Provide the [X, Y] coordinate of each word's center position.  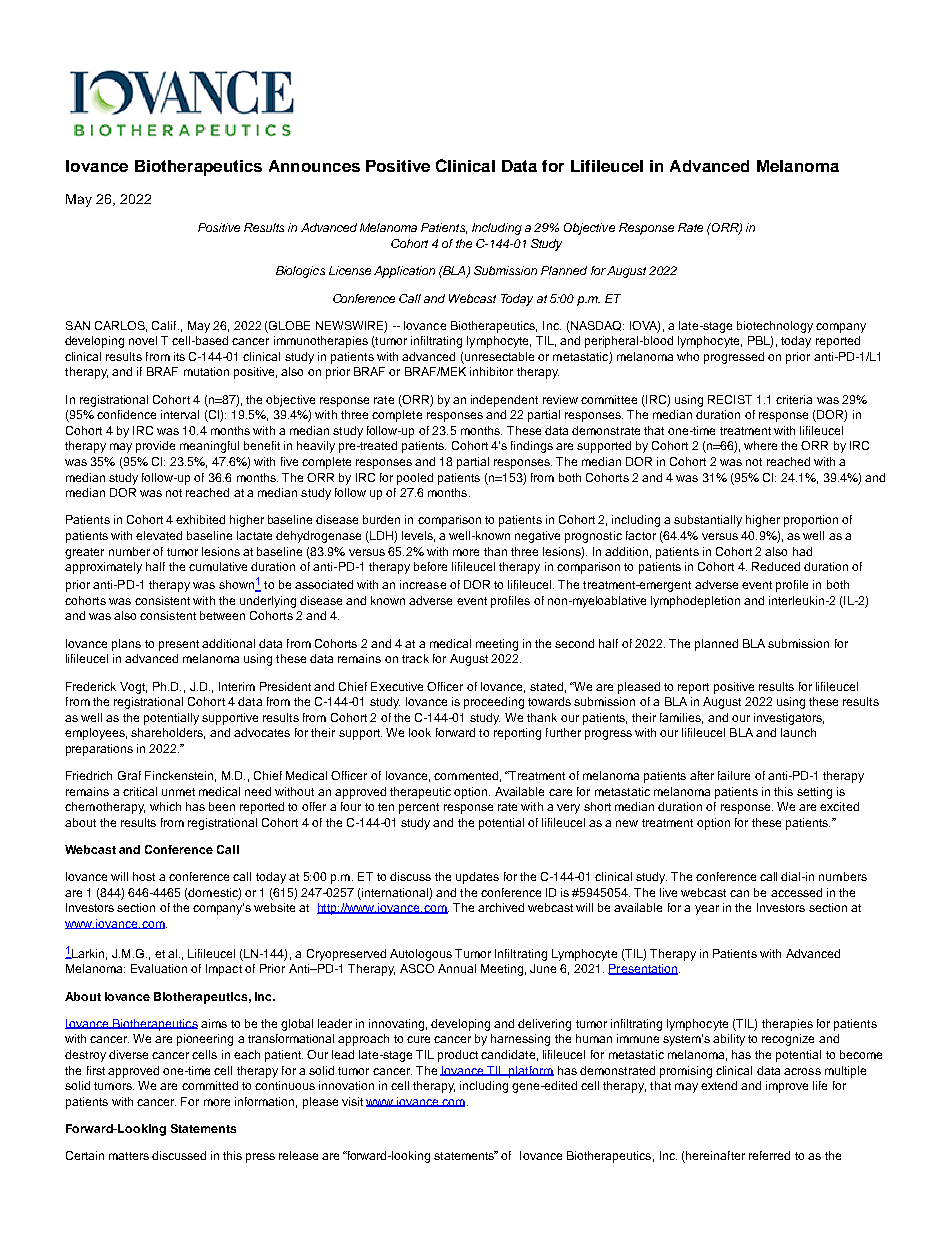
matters [129, 1156]
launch [798, 732]
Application [404, 272]
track [415, 658]
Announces [314, 166]
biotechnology [775, 327]
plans [126, 645]
